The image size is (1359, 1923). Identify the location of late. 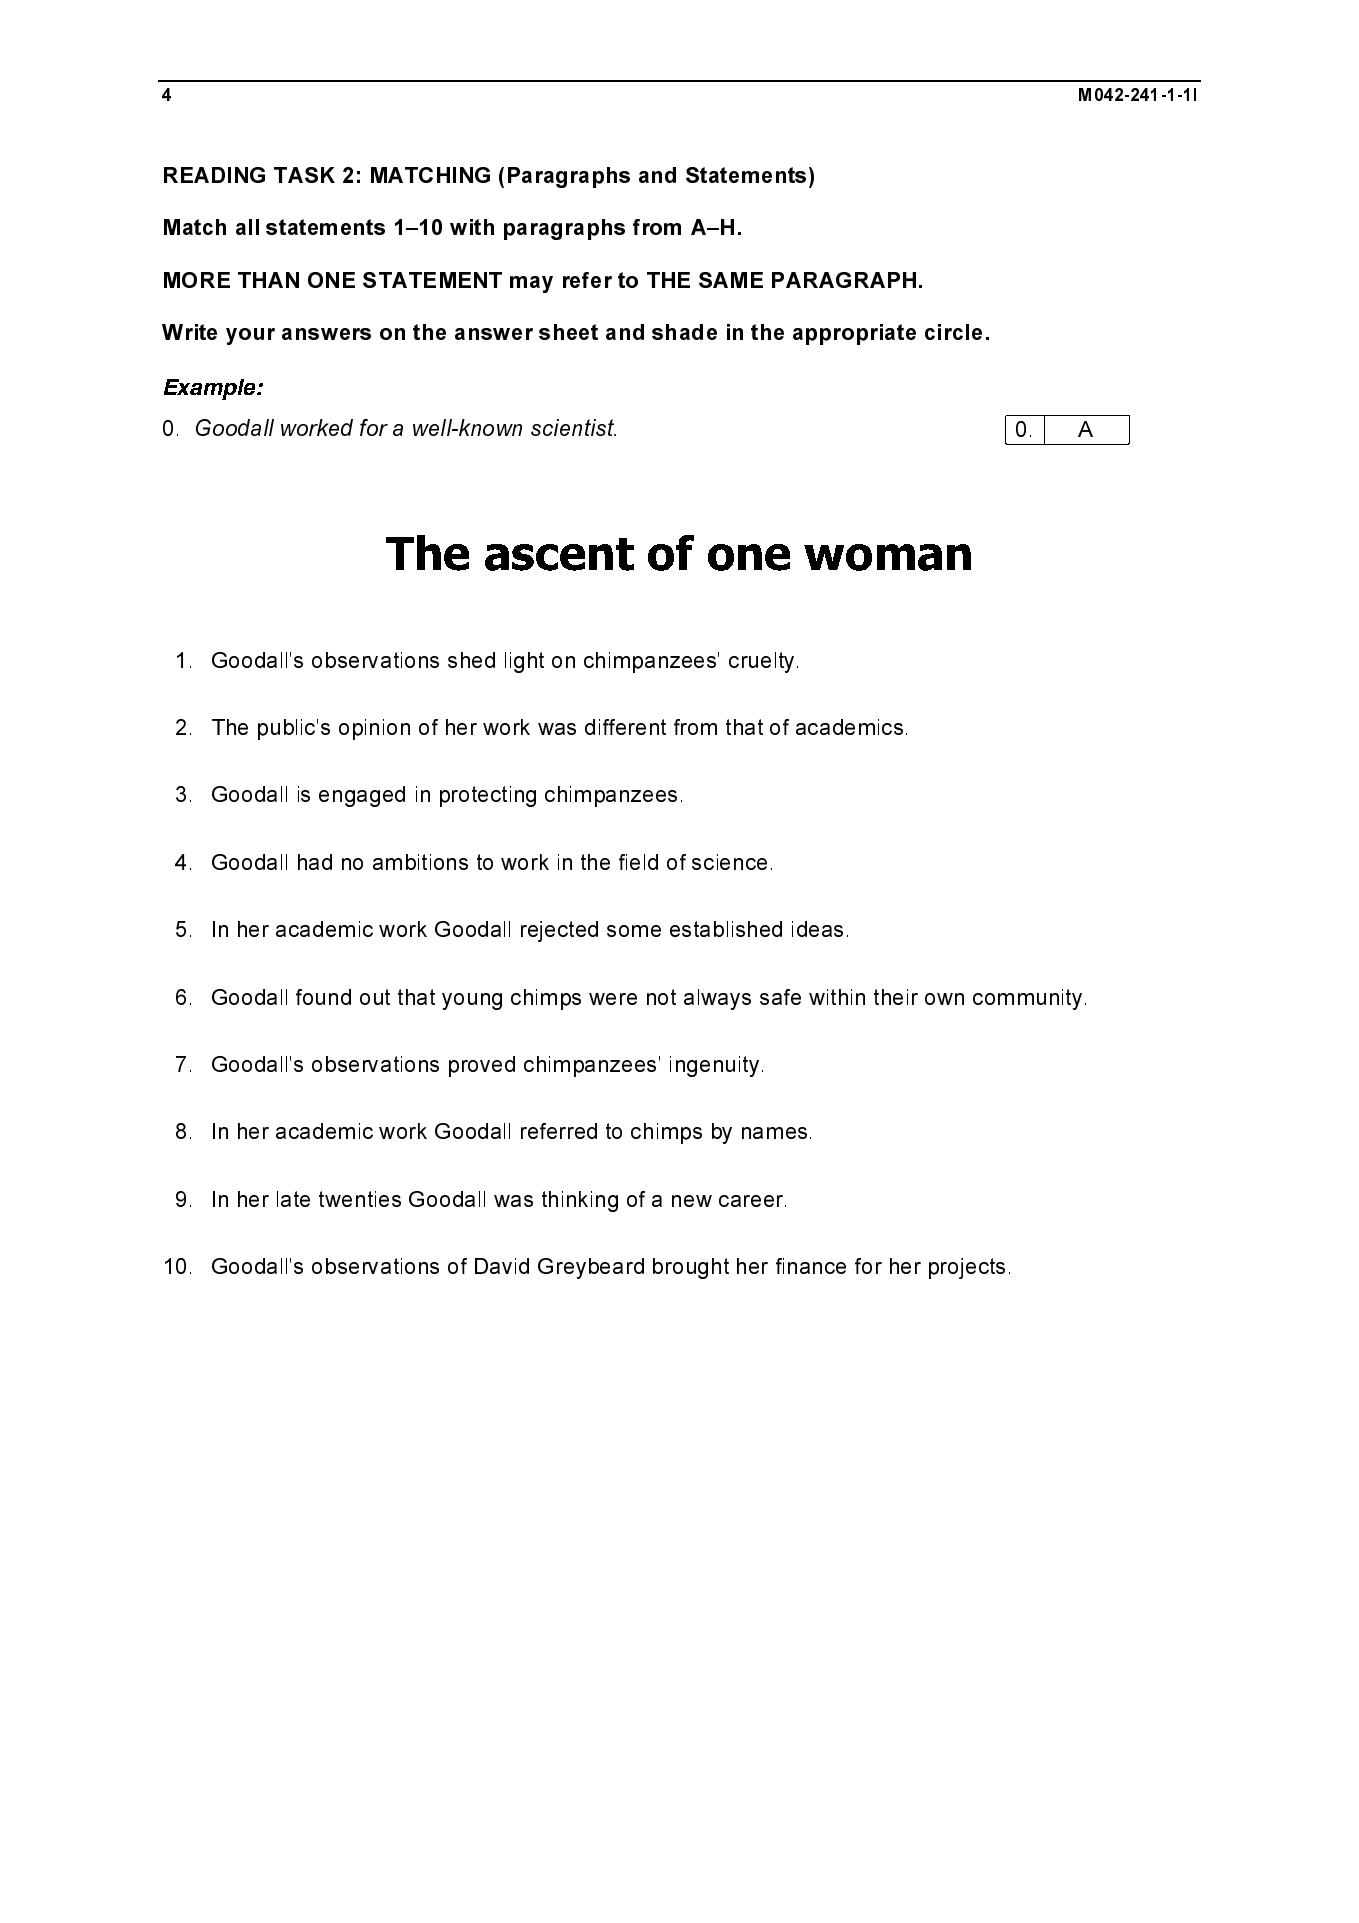
(293, 1199).
